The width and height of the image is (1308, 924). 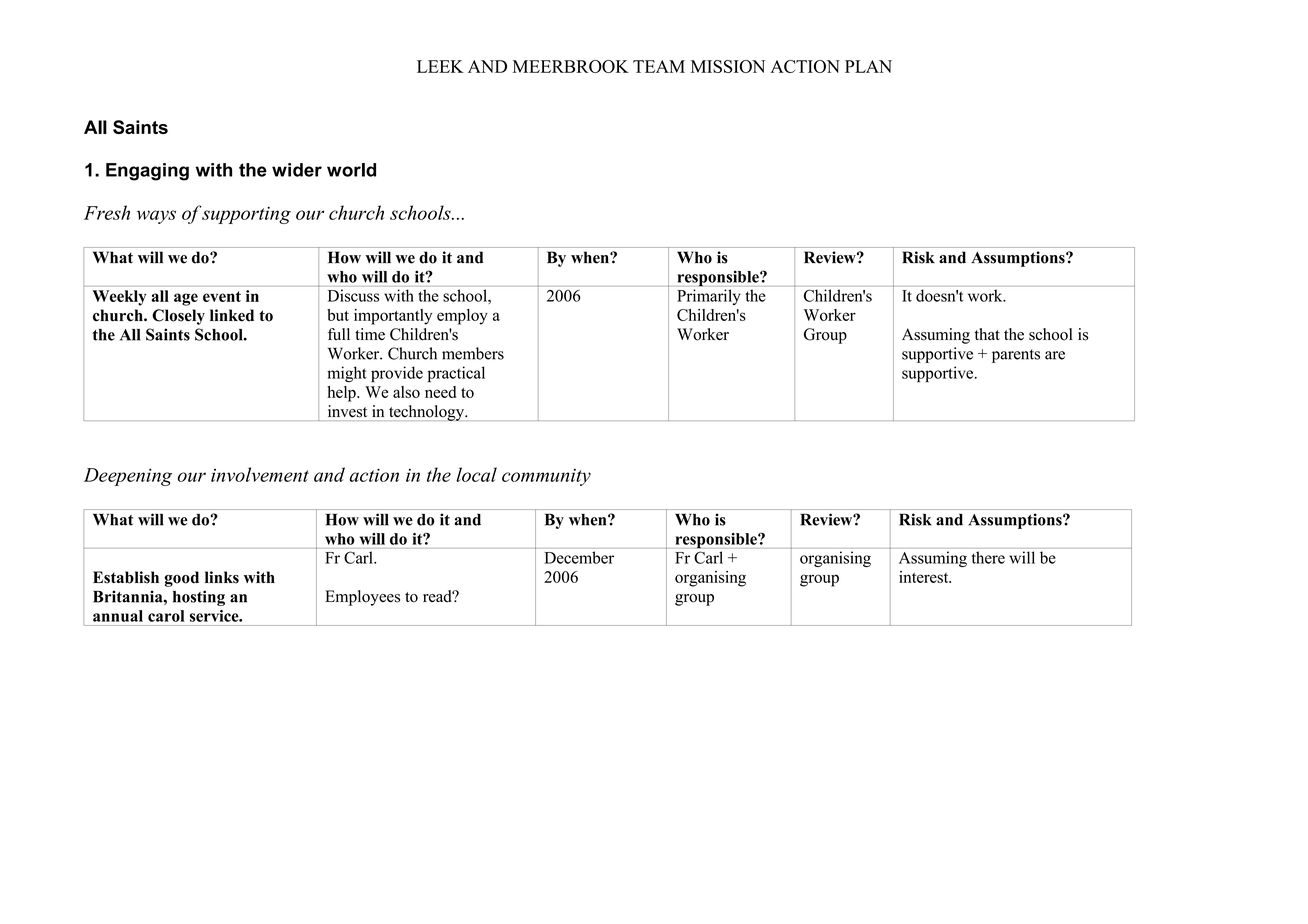 I want to click on technology, so click(x=427, y=413).
